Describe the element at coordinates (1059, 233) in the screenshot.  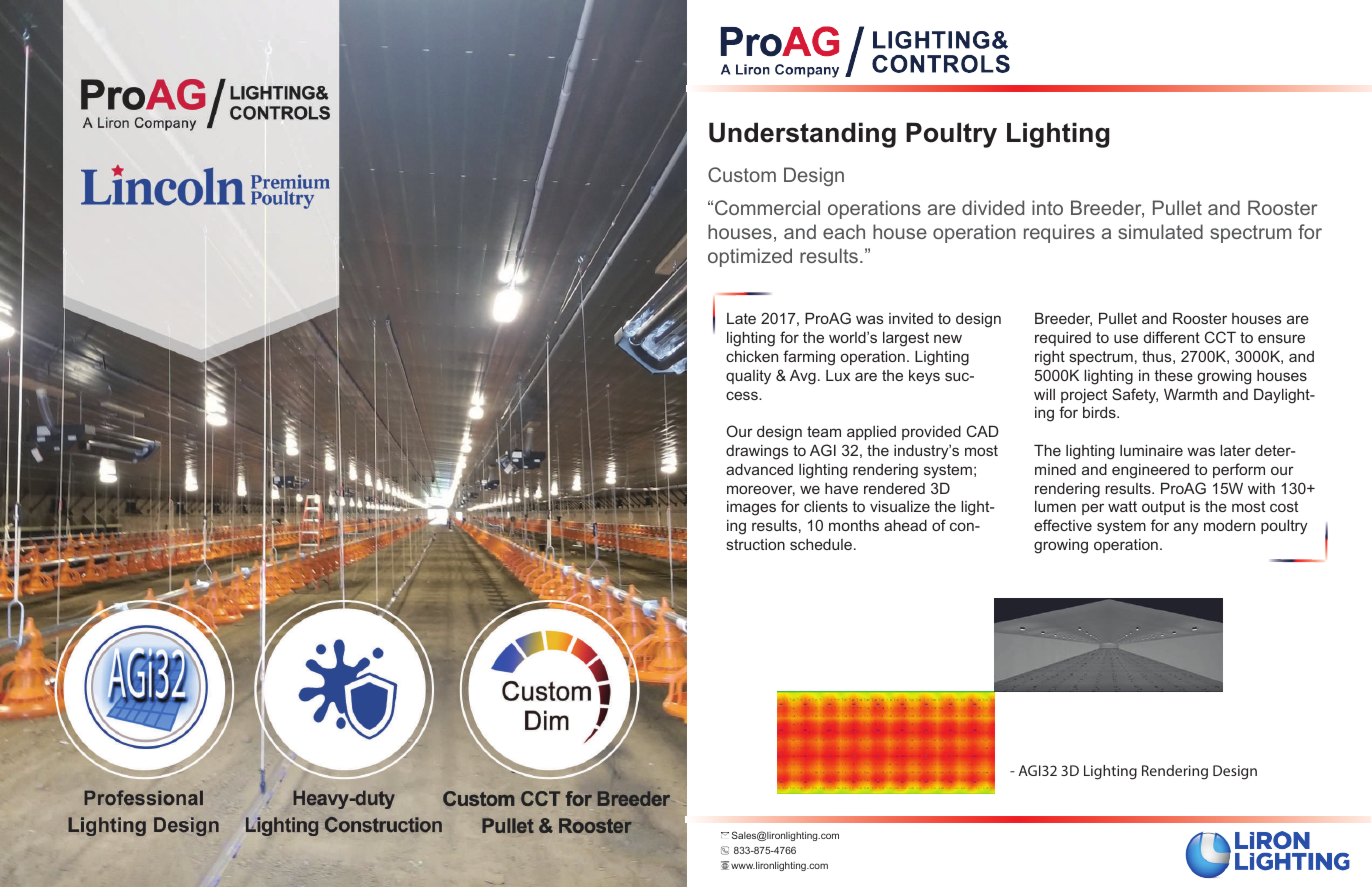
I see `requires` at that location.
